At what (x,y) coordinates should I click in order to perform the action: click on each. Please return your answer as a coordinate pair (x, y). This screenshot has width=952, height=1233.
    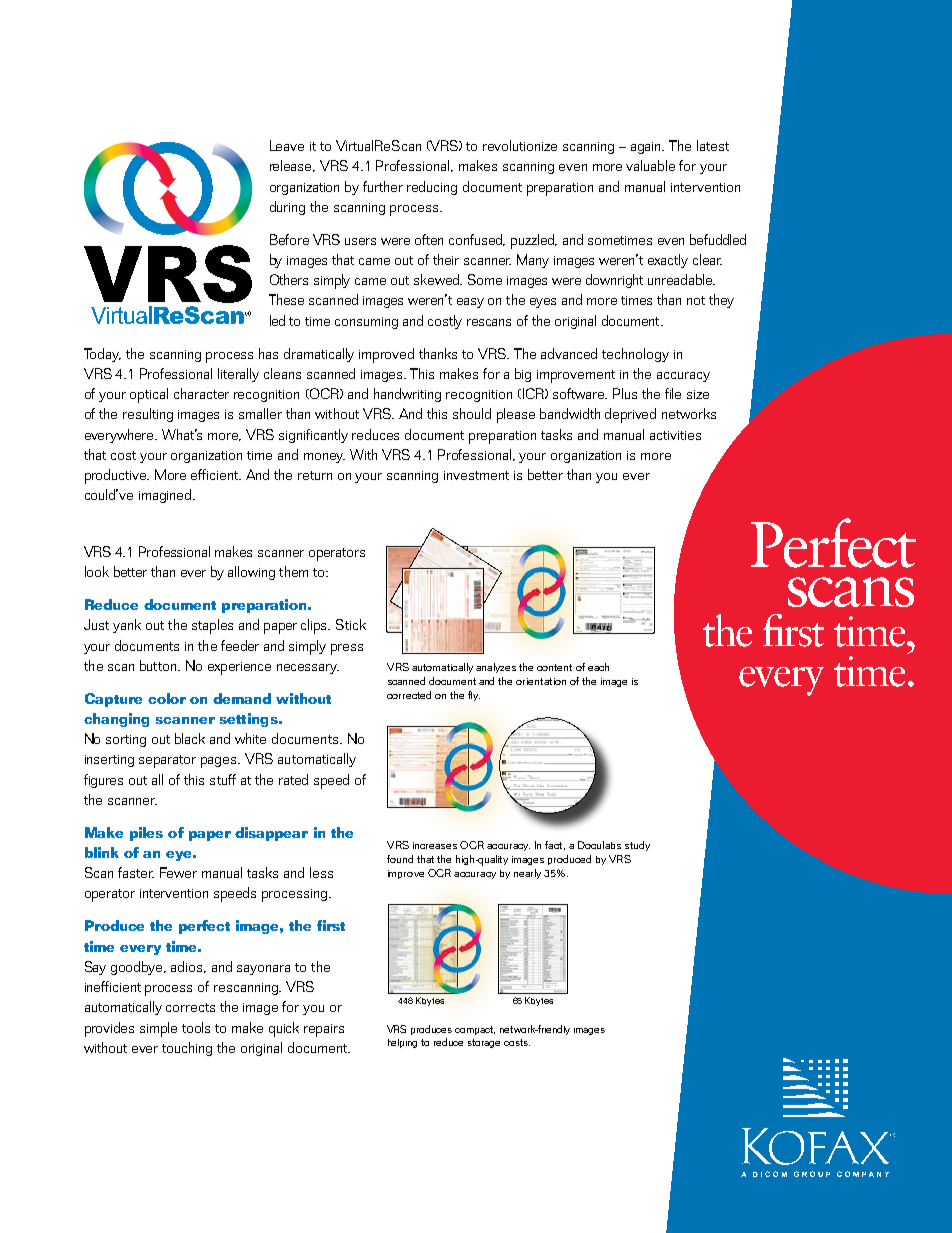
    Looking at the image, I should click on (598, 667).
